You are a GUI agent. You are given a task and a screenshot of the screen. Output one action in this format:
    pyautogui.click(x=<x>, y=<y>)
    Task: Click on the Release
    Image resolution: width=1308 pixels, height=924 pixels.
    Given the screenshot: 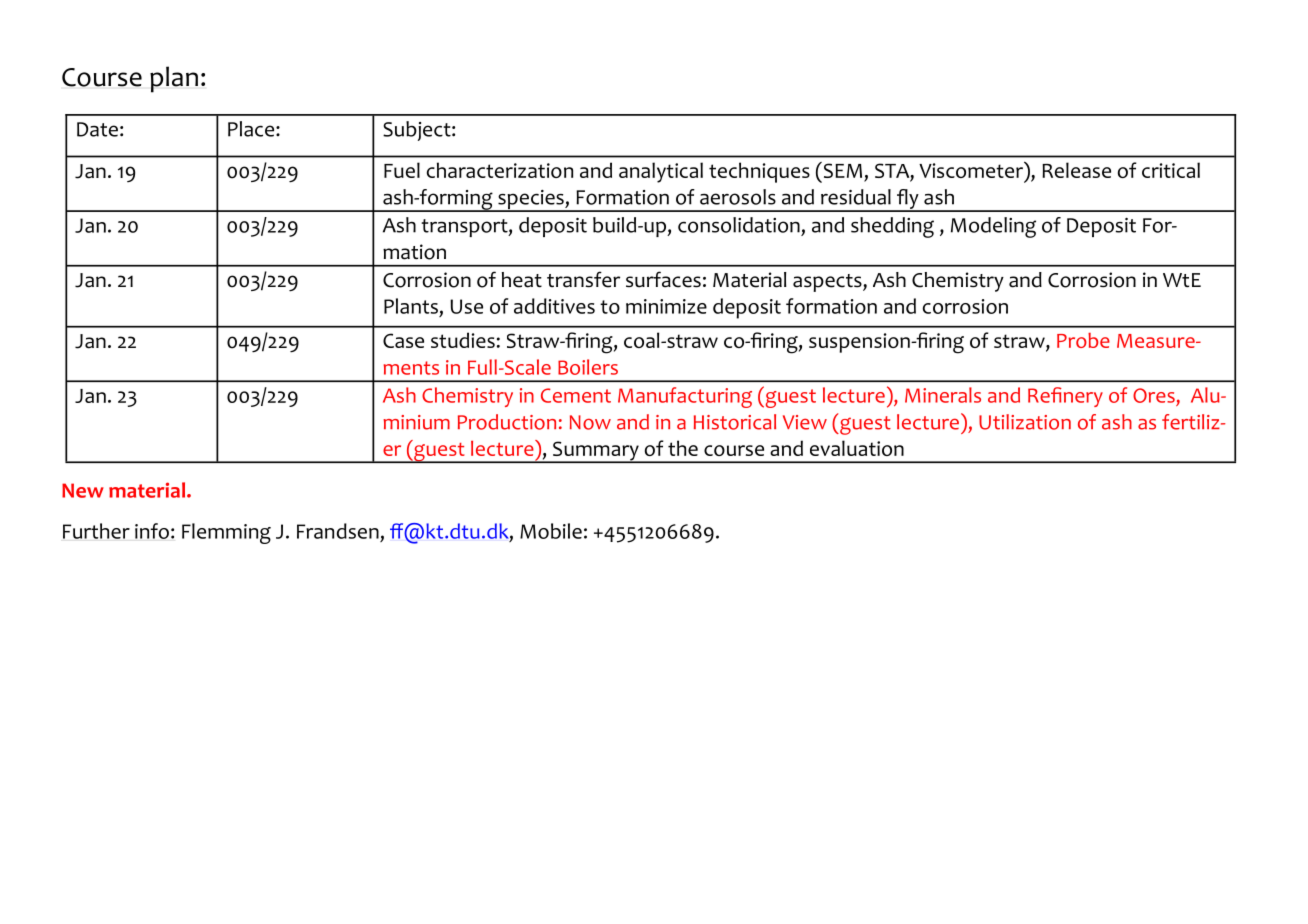 What is the action you would take?
    pyautogui.click(x=1076, y=170)
